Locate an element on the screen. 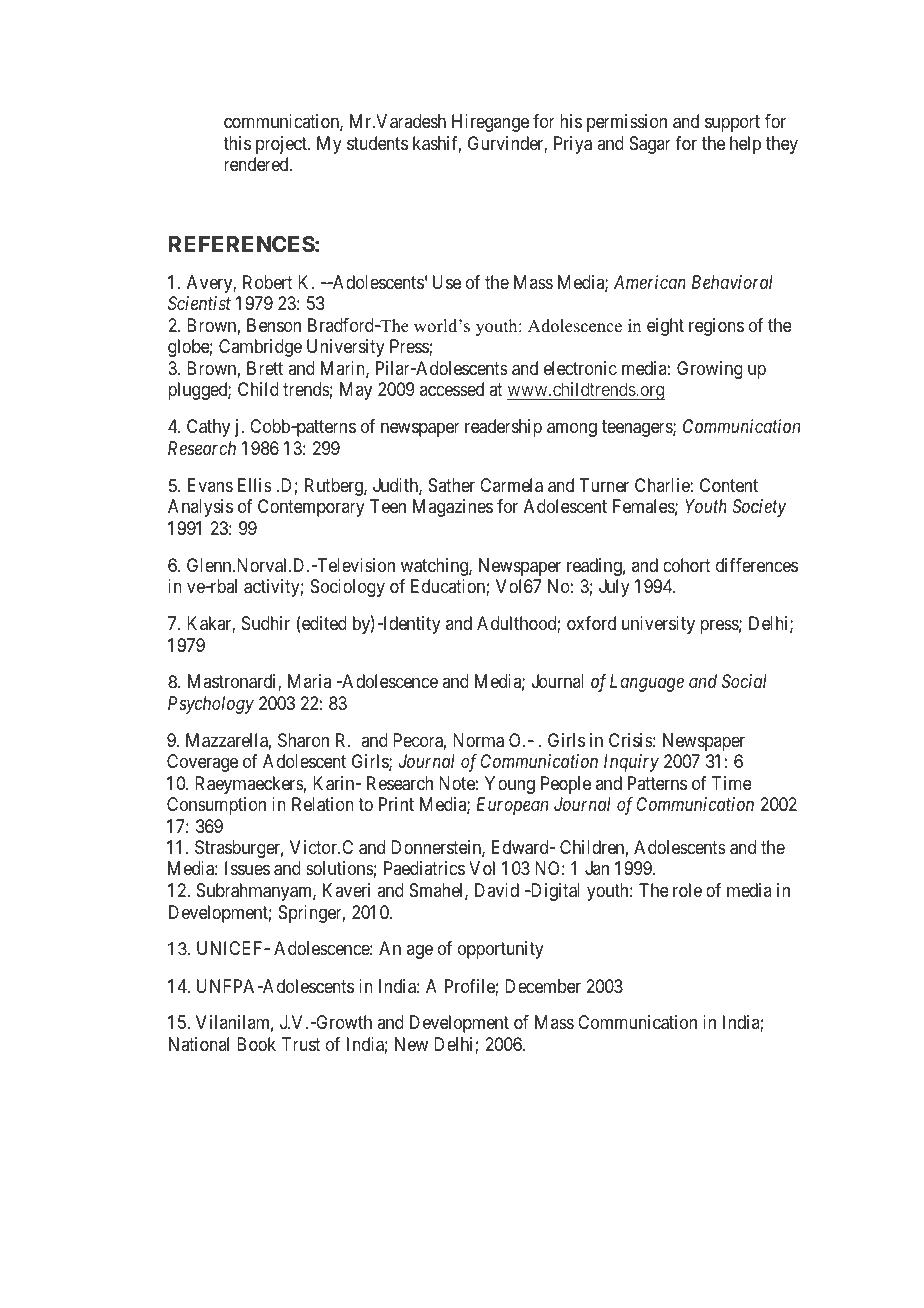 The height and width of the screenshot is (1308, 924). Priya is located at coordinates (573, 145).
